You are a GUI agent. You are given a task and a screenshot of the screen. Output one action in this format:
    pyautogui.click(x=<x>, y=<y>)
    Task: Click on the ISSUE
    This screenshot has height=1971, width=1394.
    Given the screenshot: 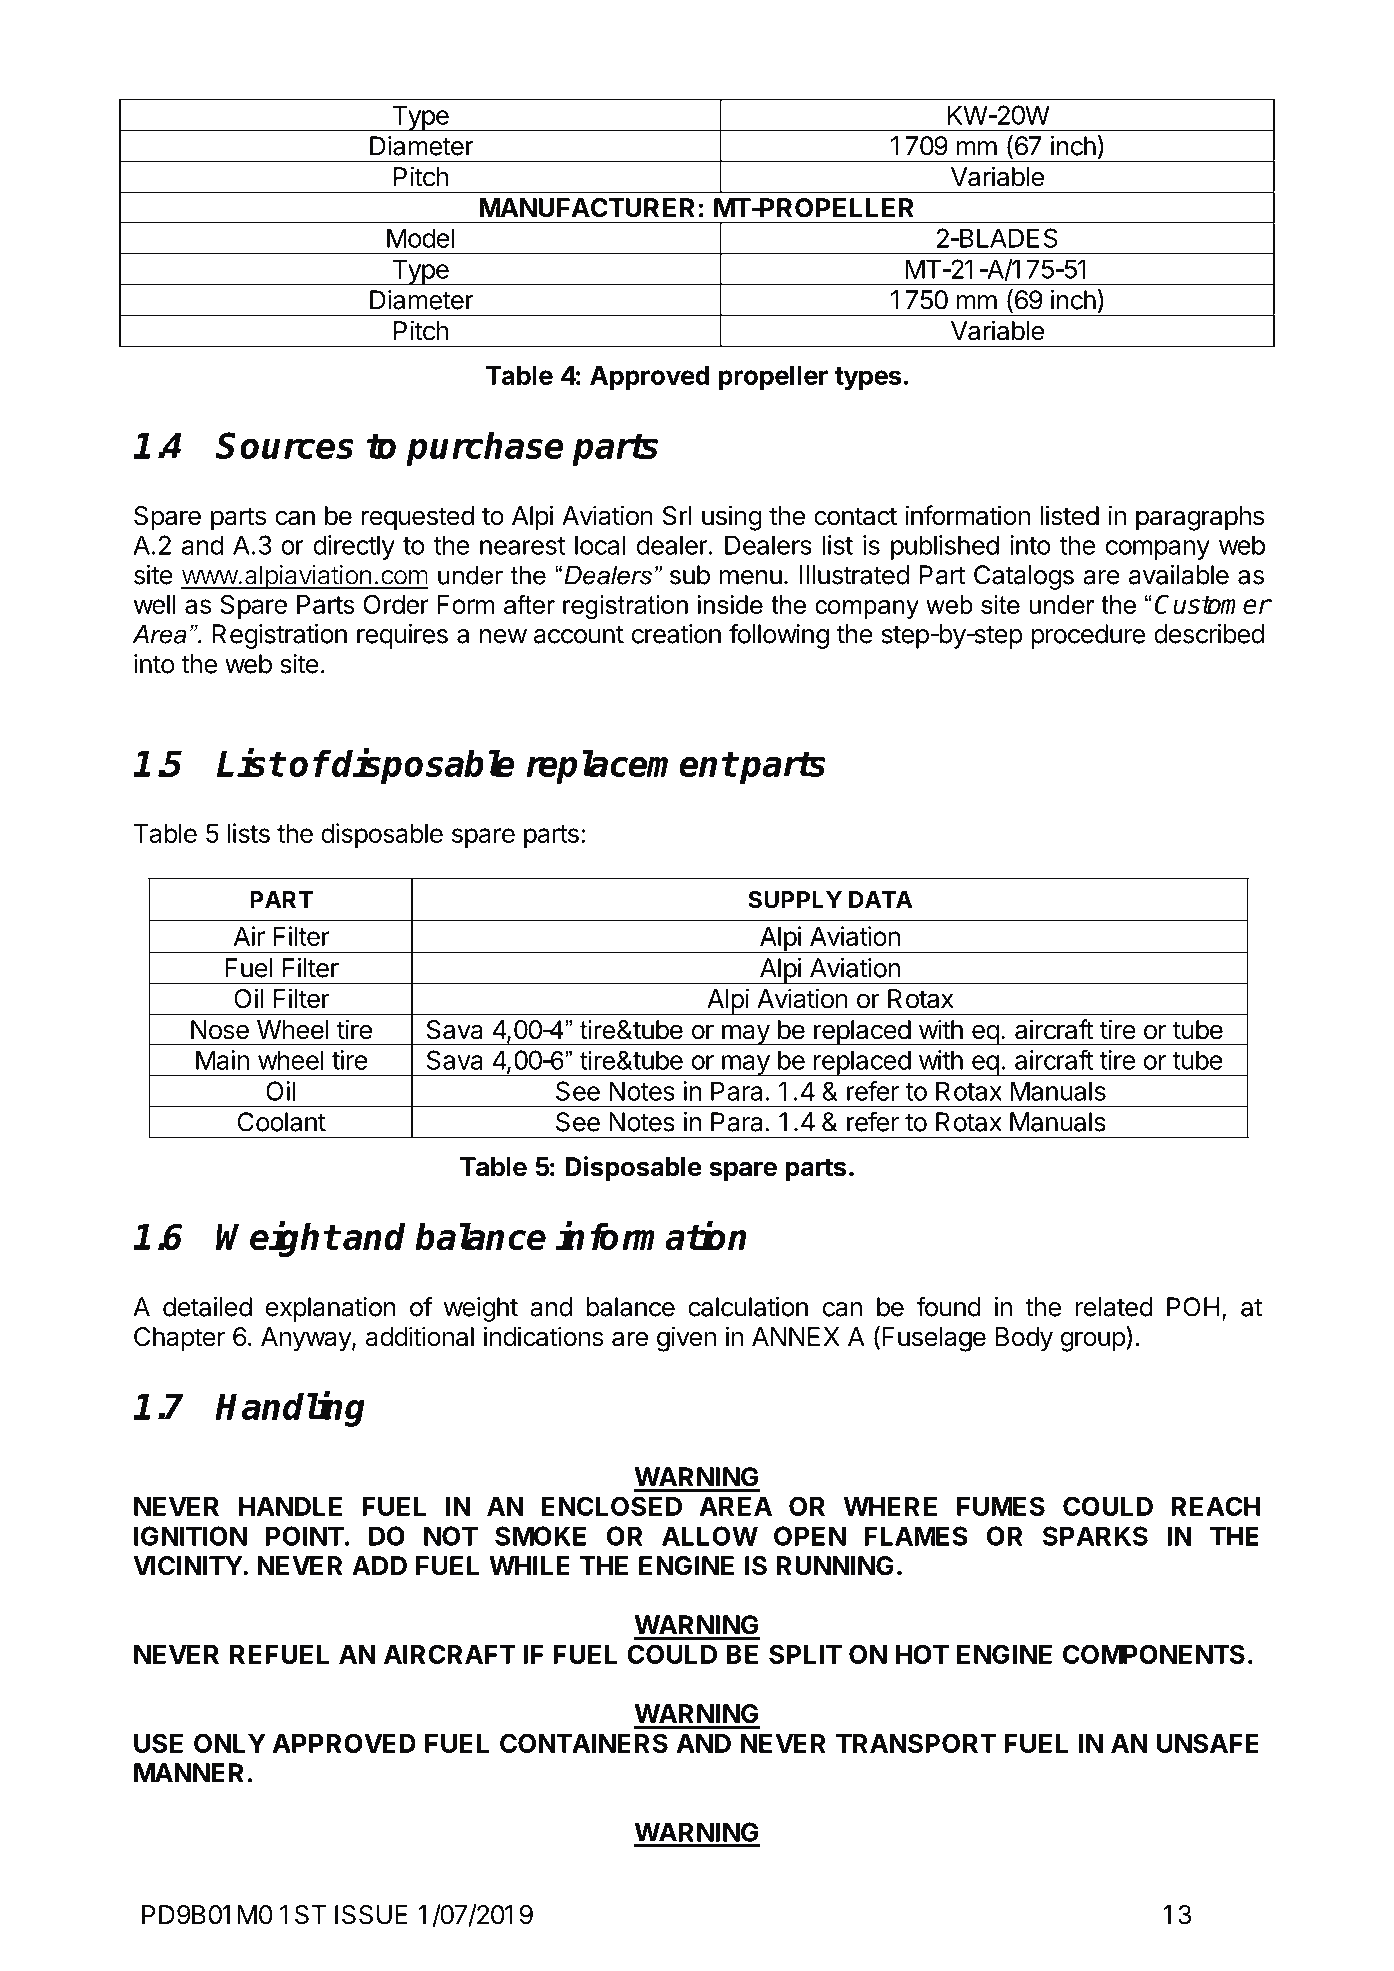 What is the action you would take?
    pyautogui.click(x=371, y=1915)
